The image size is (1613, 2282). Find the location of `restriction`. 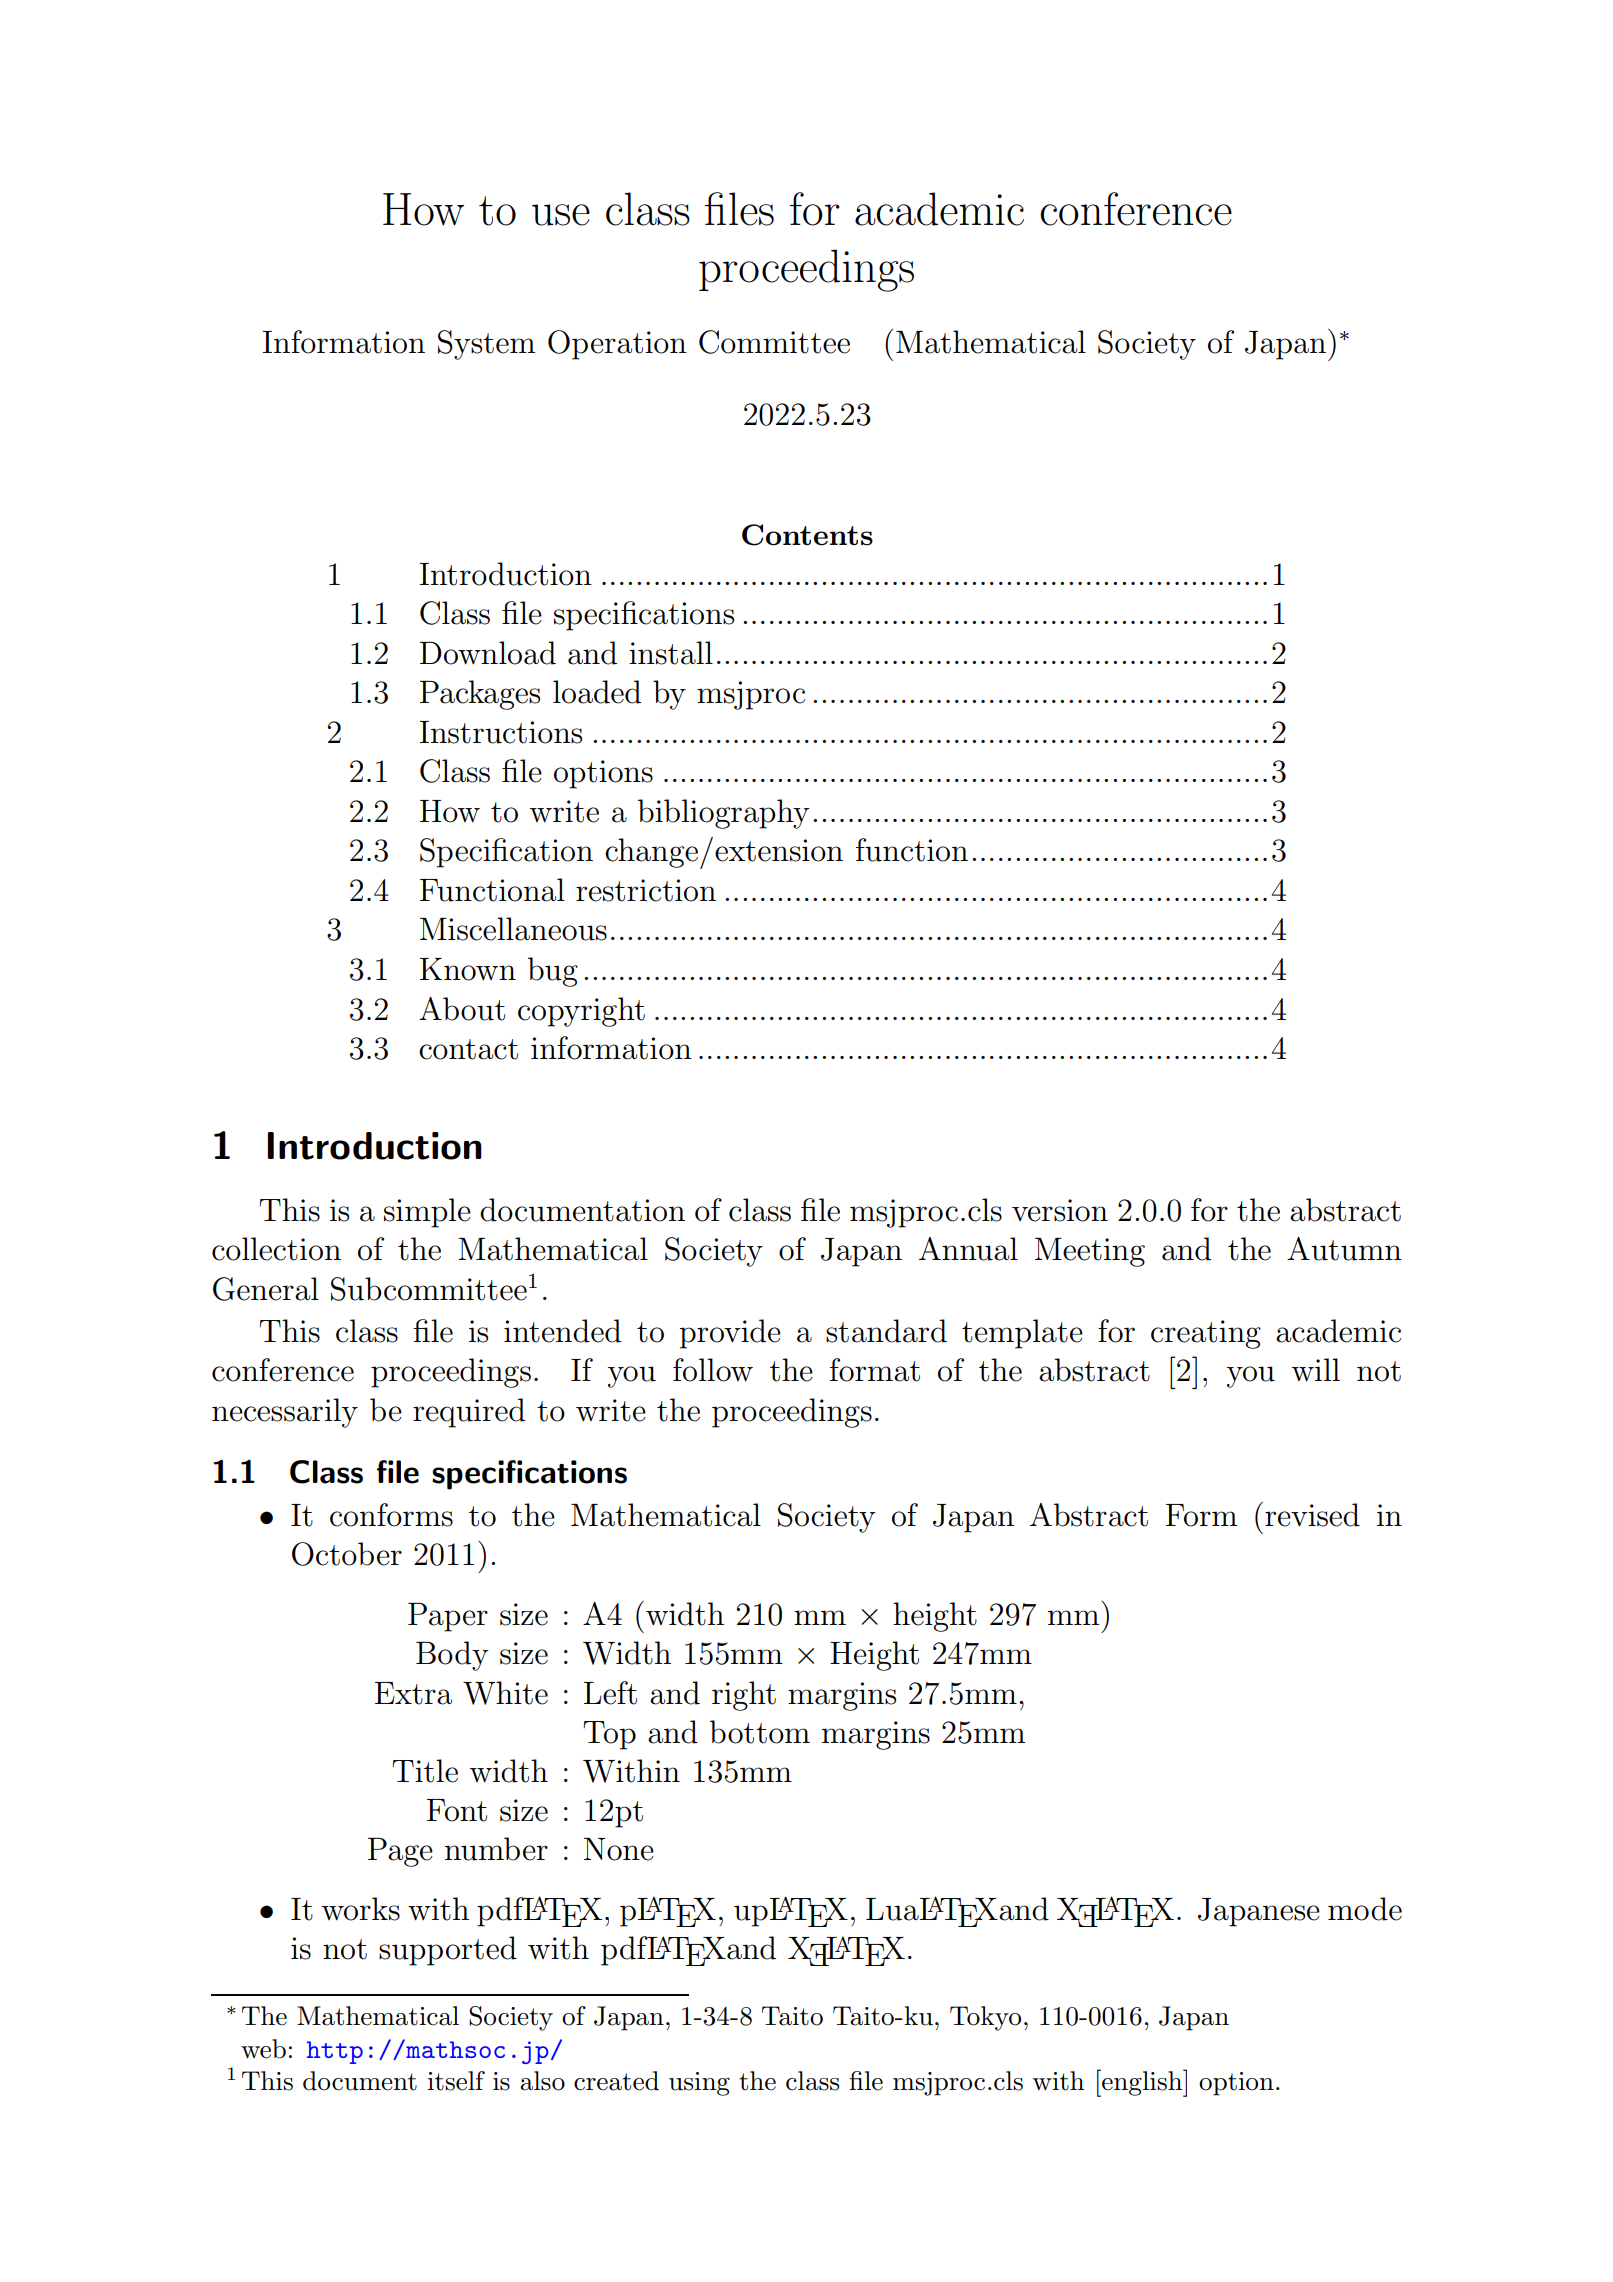

restriction is located at coordinates (646, 890).
